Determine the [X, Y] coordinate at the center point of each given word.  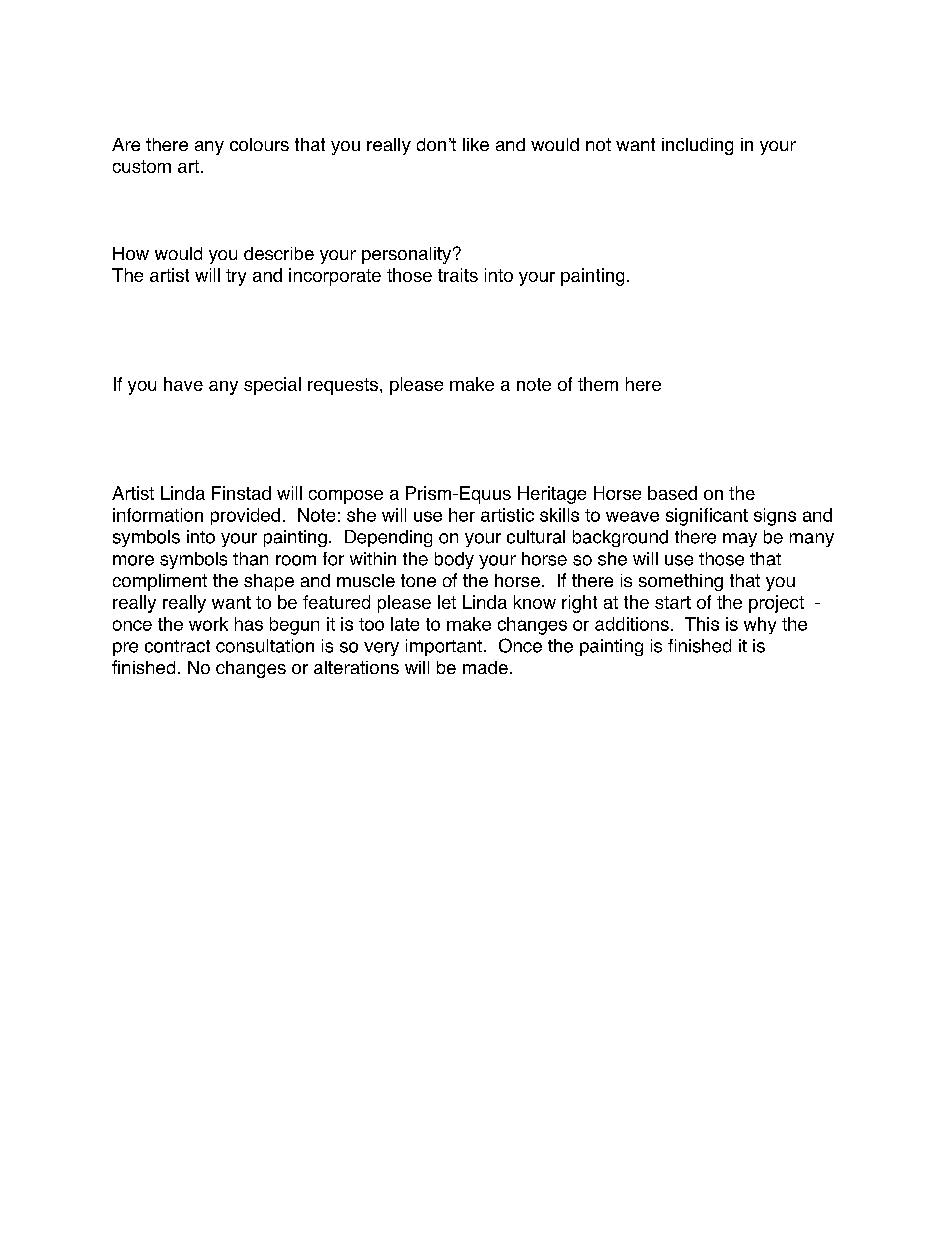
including [697, 146]
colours [259, 144]
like [476, 144]
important [444, 647]
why [760, 625]
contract [177, 646]
